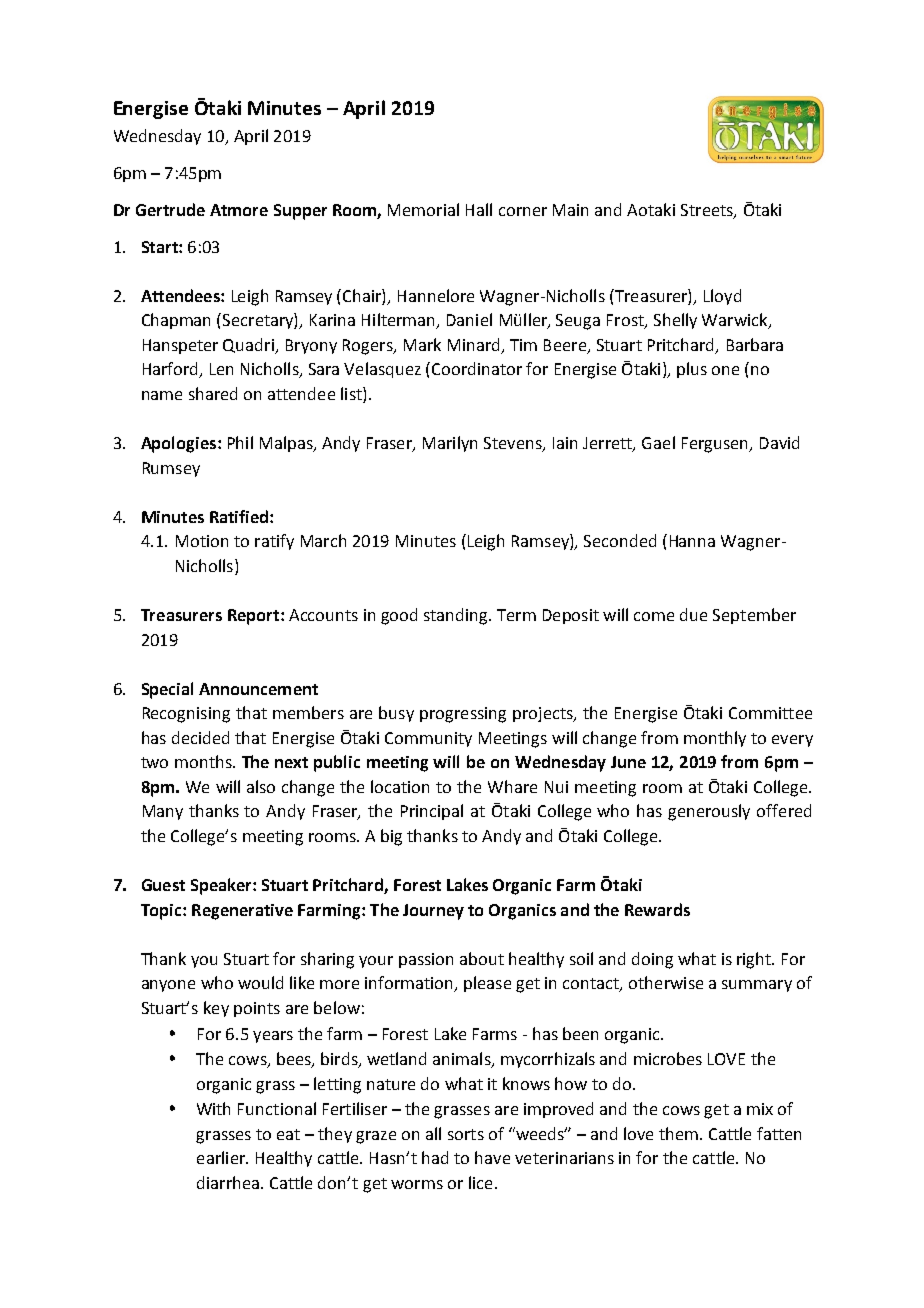 This page has height=1308, width=924. What do you see at coordinates (222, 886) in the page?
I see `Speaker` at bounding box center [222, 886].
